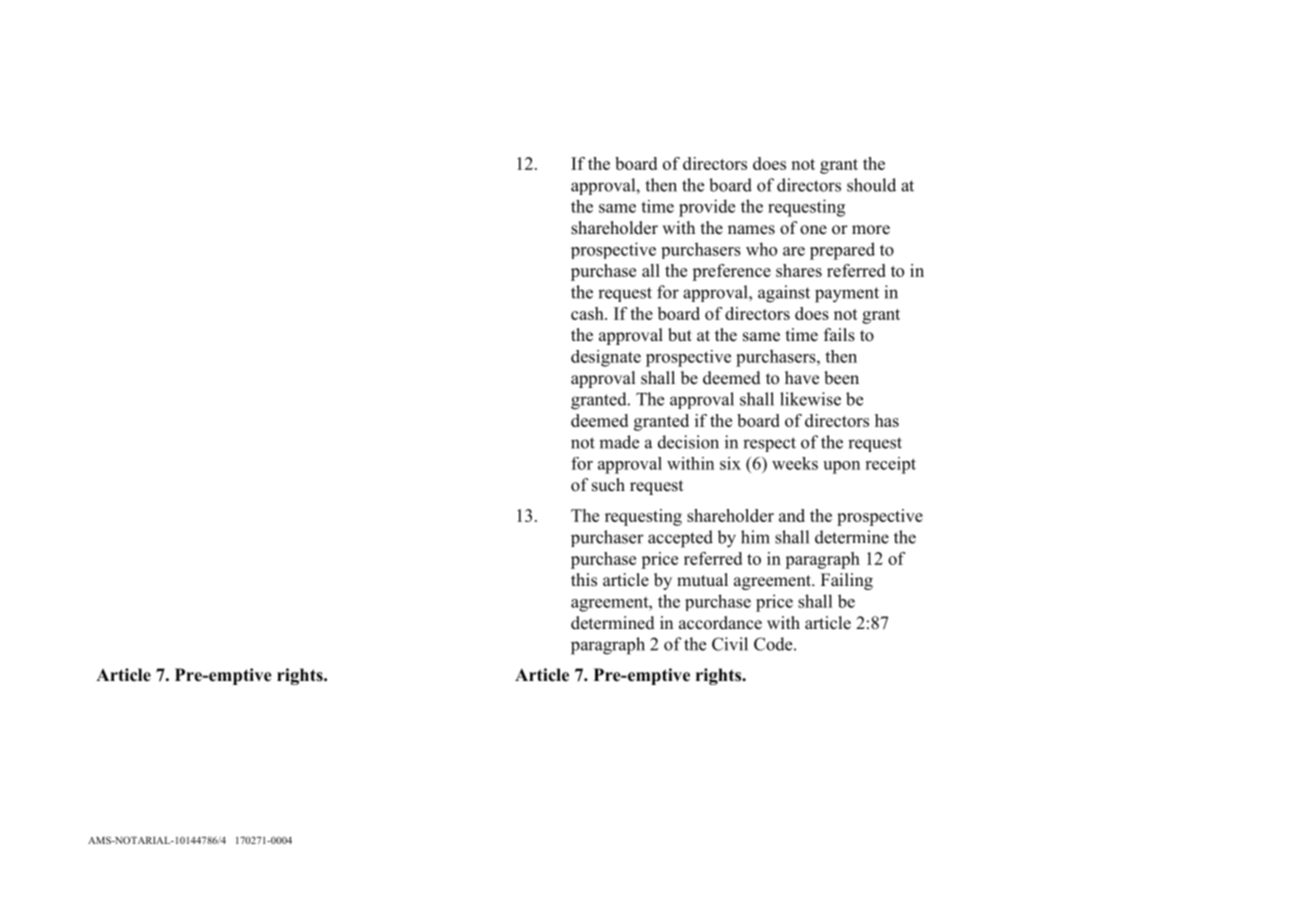  Describe the element at coordinates (707, 208) in the screenshot. I see `provide` at that location.
